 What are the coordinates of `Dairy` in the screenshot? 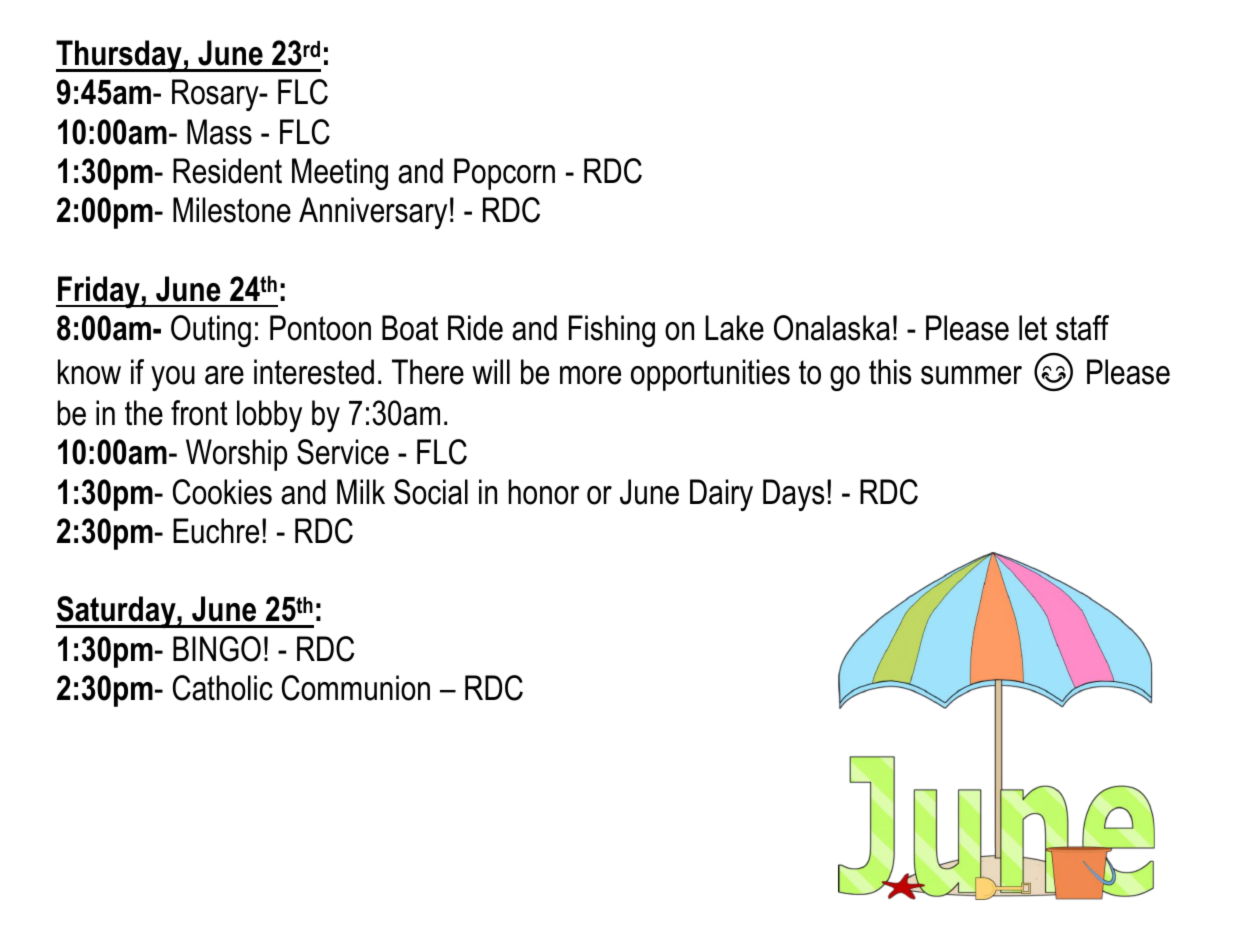 It's located at (721, 495).
